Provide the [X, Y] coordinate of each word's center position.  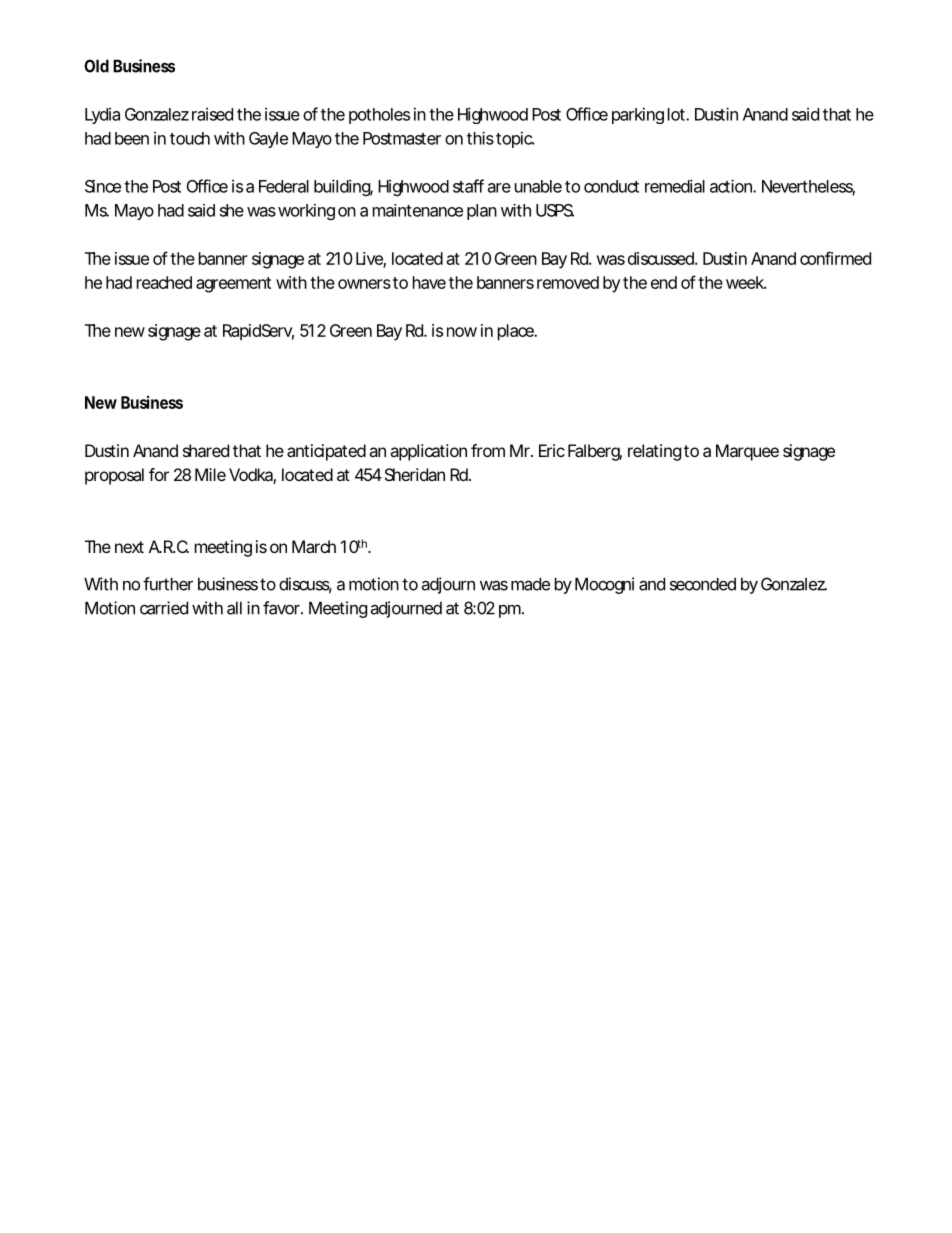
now [462, 332]
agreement [233, 285]
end [664, 282]
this [480, 138]
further [168, 584]
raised [212, 114]
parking [638, 115]
